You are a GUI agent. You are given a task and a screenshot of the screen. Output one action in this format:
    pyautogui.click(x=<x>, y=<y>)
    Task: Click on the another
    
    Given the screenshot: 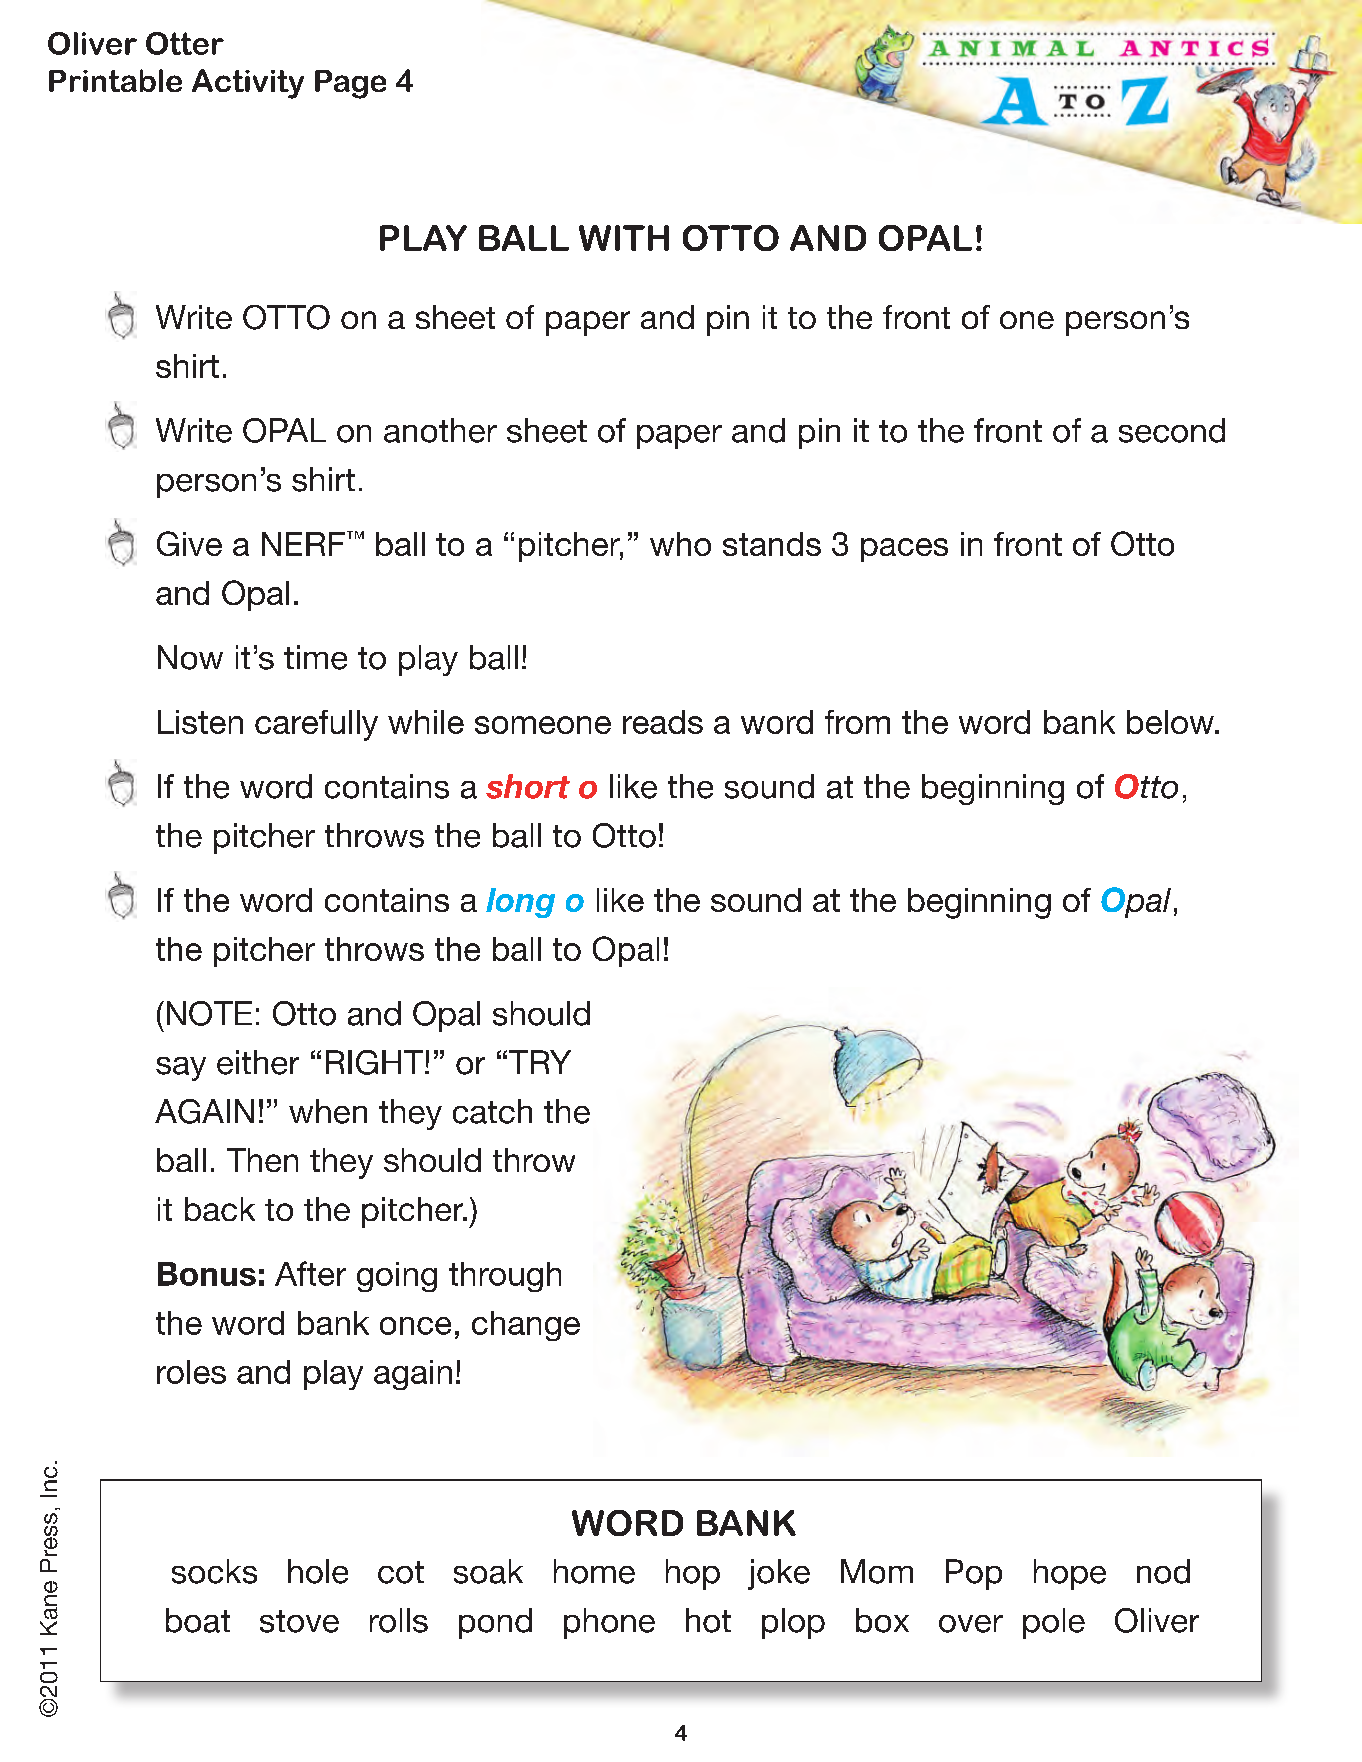 What is the action you would take?
    pyautogui.click(x=440, y=430)
